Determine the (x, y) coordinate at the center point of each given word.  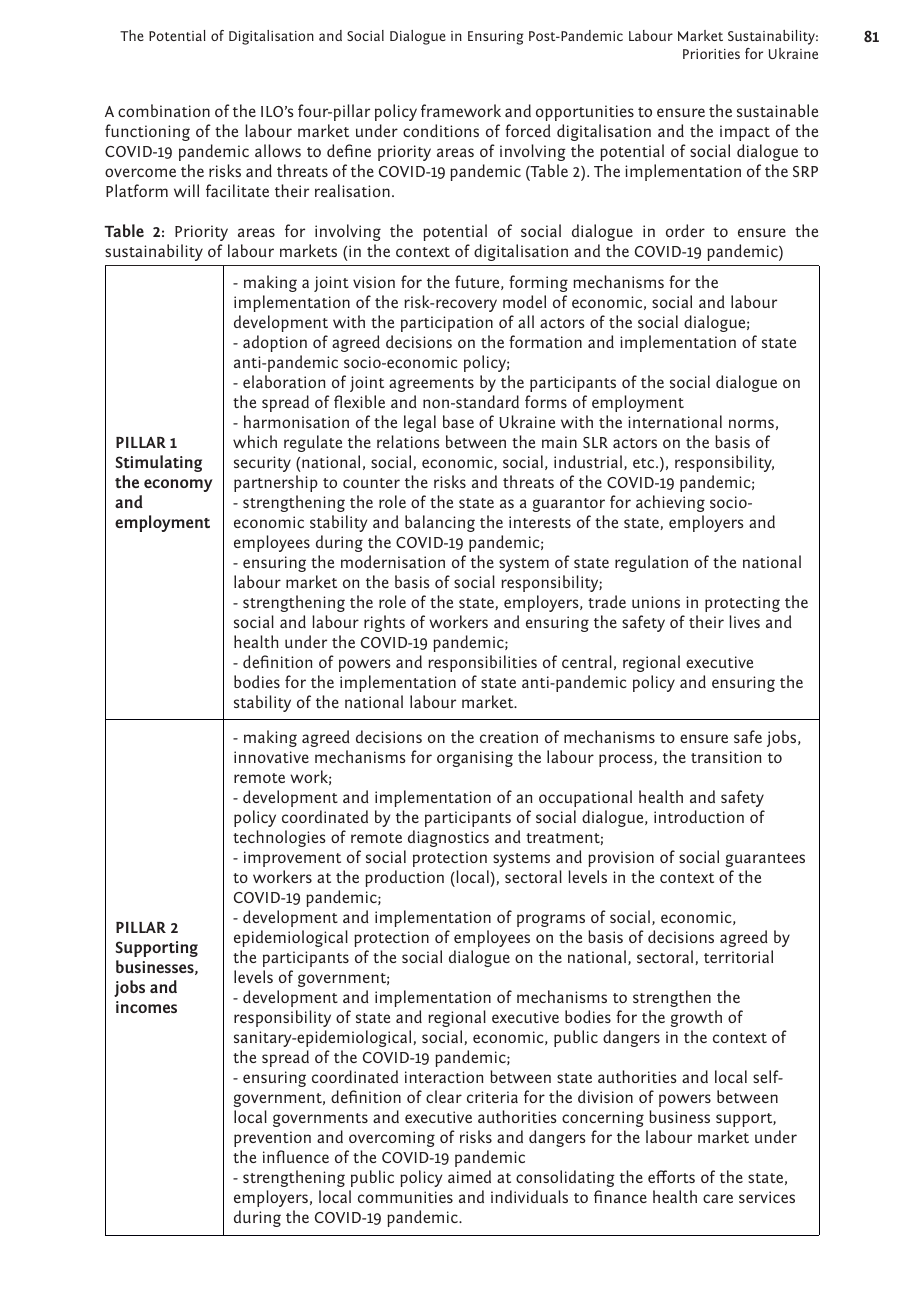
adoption (275, 343)
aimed (469, 1176)
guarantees (765, 860)
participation (447, 324)
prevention (272, 1139)
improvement (292, 859)
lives (744, 621)
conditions (441, 130)
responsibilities (482, 663)
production (404, 878)
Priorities (711, 54)
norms (751, 423)
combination (164, 110)
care (718, 1198)
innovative (271, 757)
